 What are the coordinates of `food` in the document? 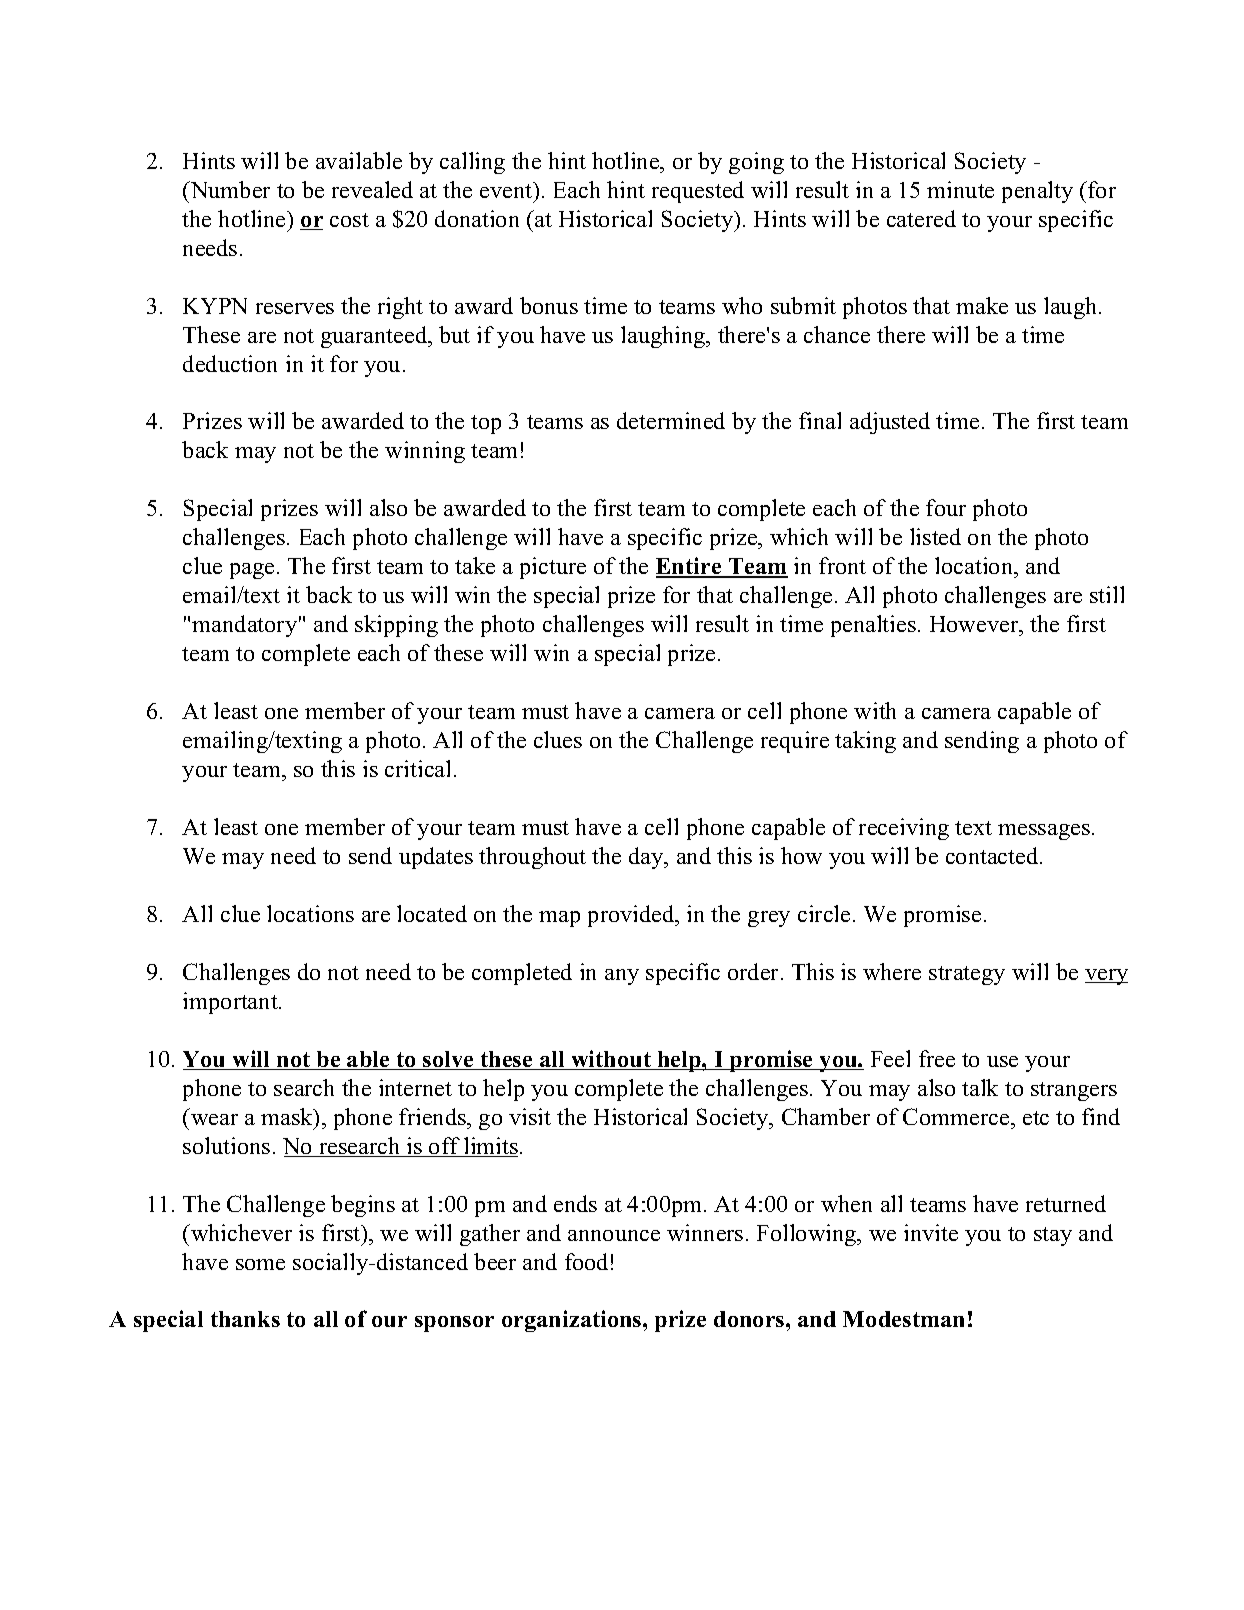 It's located at (586, 1261).
